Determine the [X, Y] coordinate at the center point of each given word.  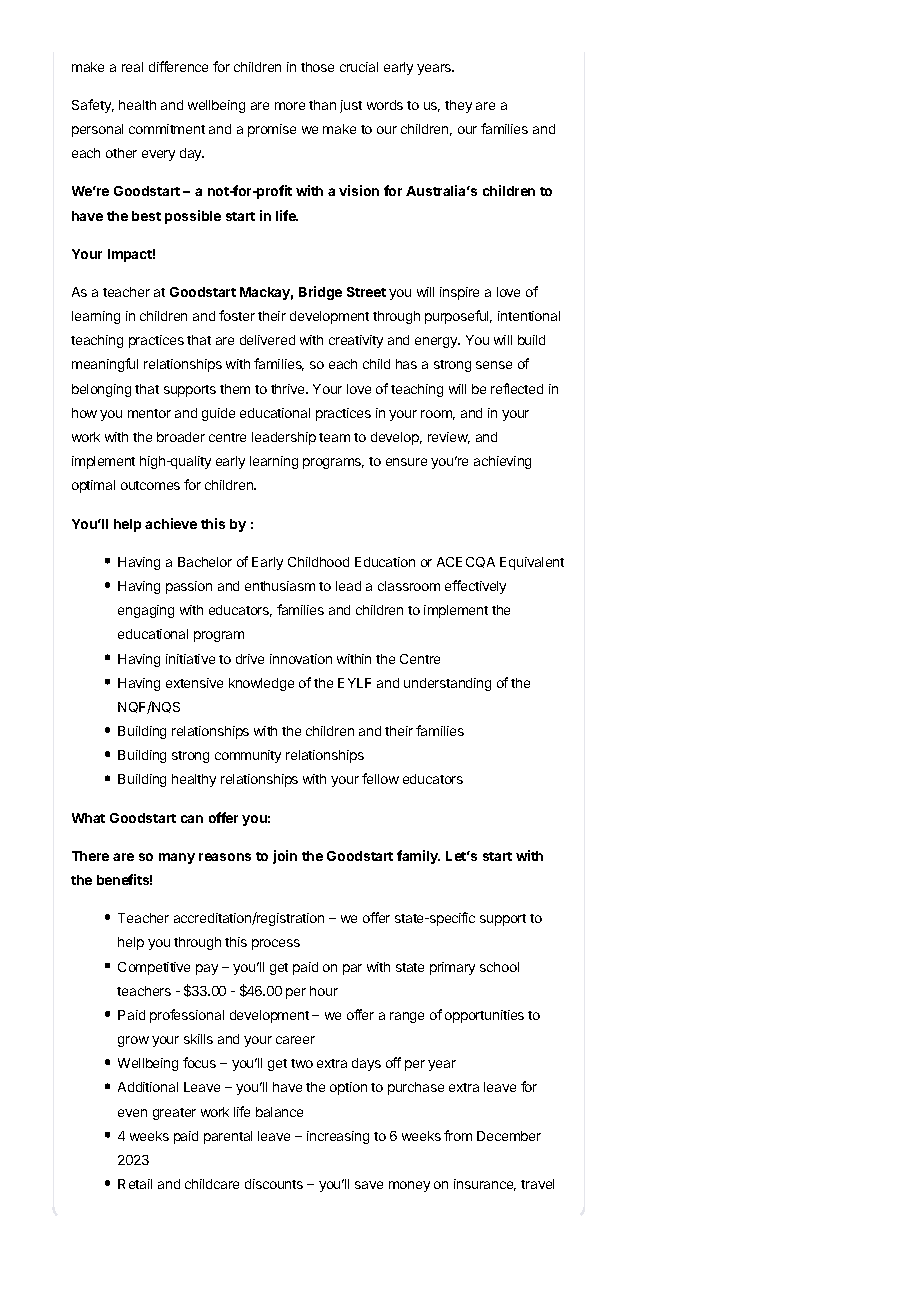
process [276, 944]
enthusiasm [280, 586]
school [499, 967]
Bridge [320, 293]
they [458, 106]
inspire [459, 293]
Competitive [154, 968]
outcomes [150, 485]
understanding [447, 684]
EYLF [354, 683]
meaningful [105, 365]
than [322, 105]
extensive [194, 683]
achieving [502, 462]
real [132, 67]
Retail [135, 1184]
